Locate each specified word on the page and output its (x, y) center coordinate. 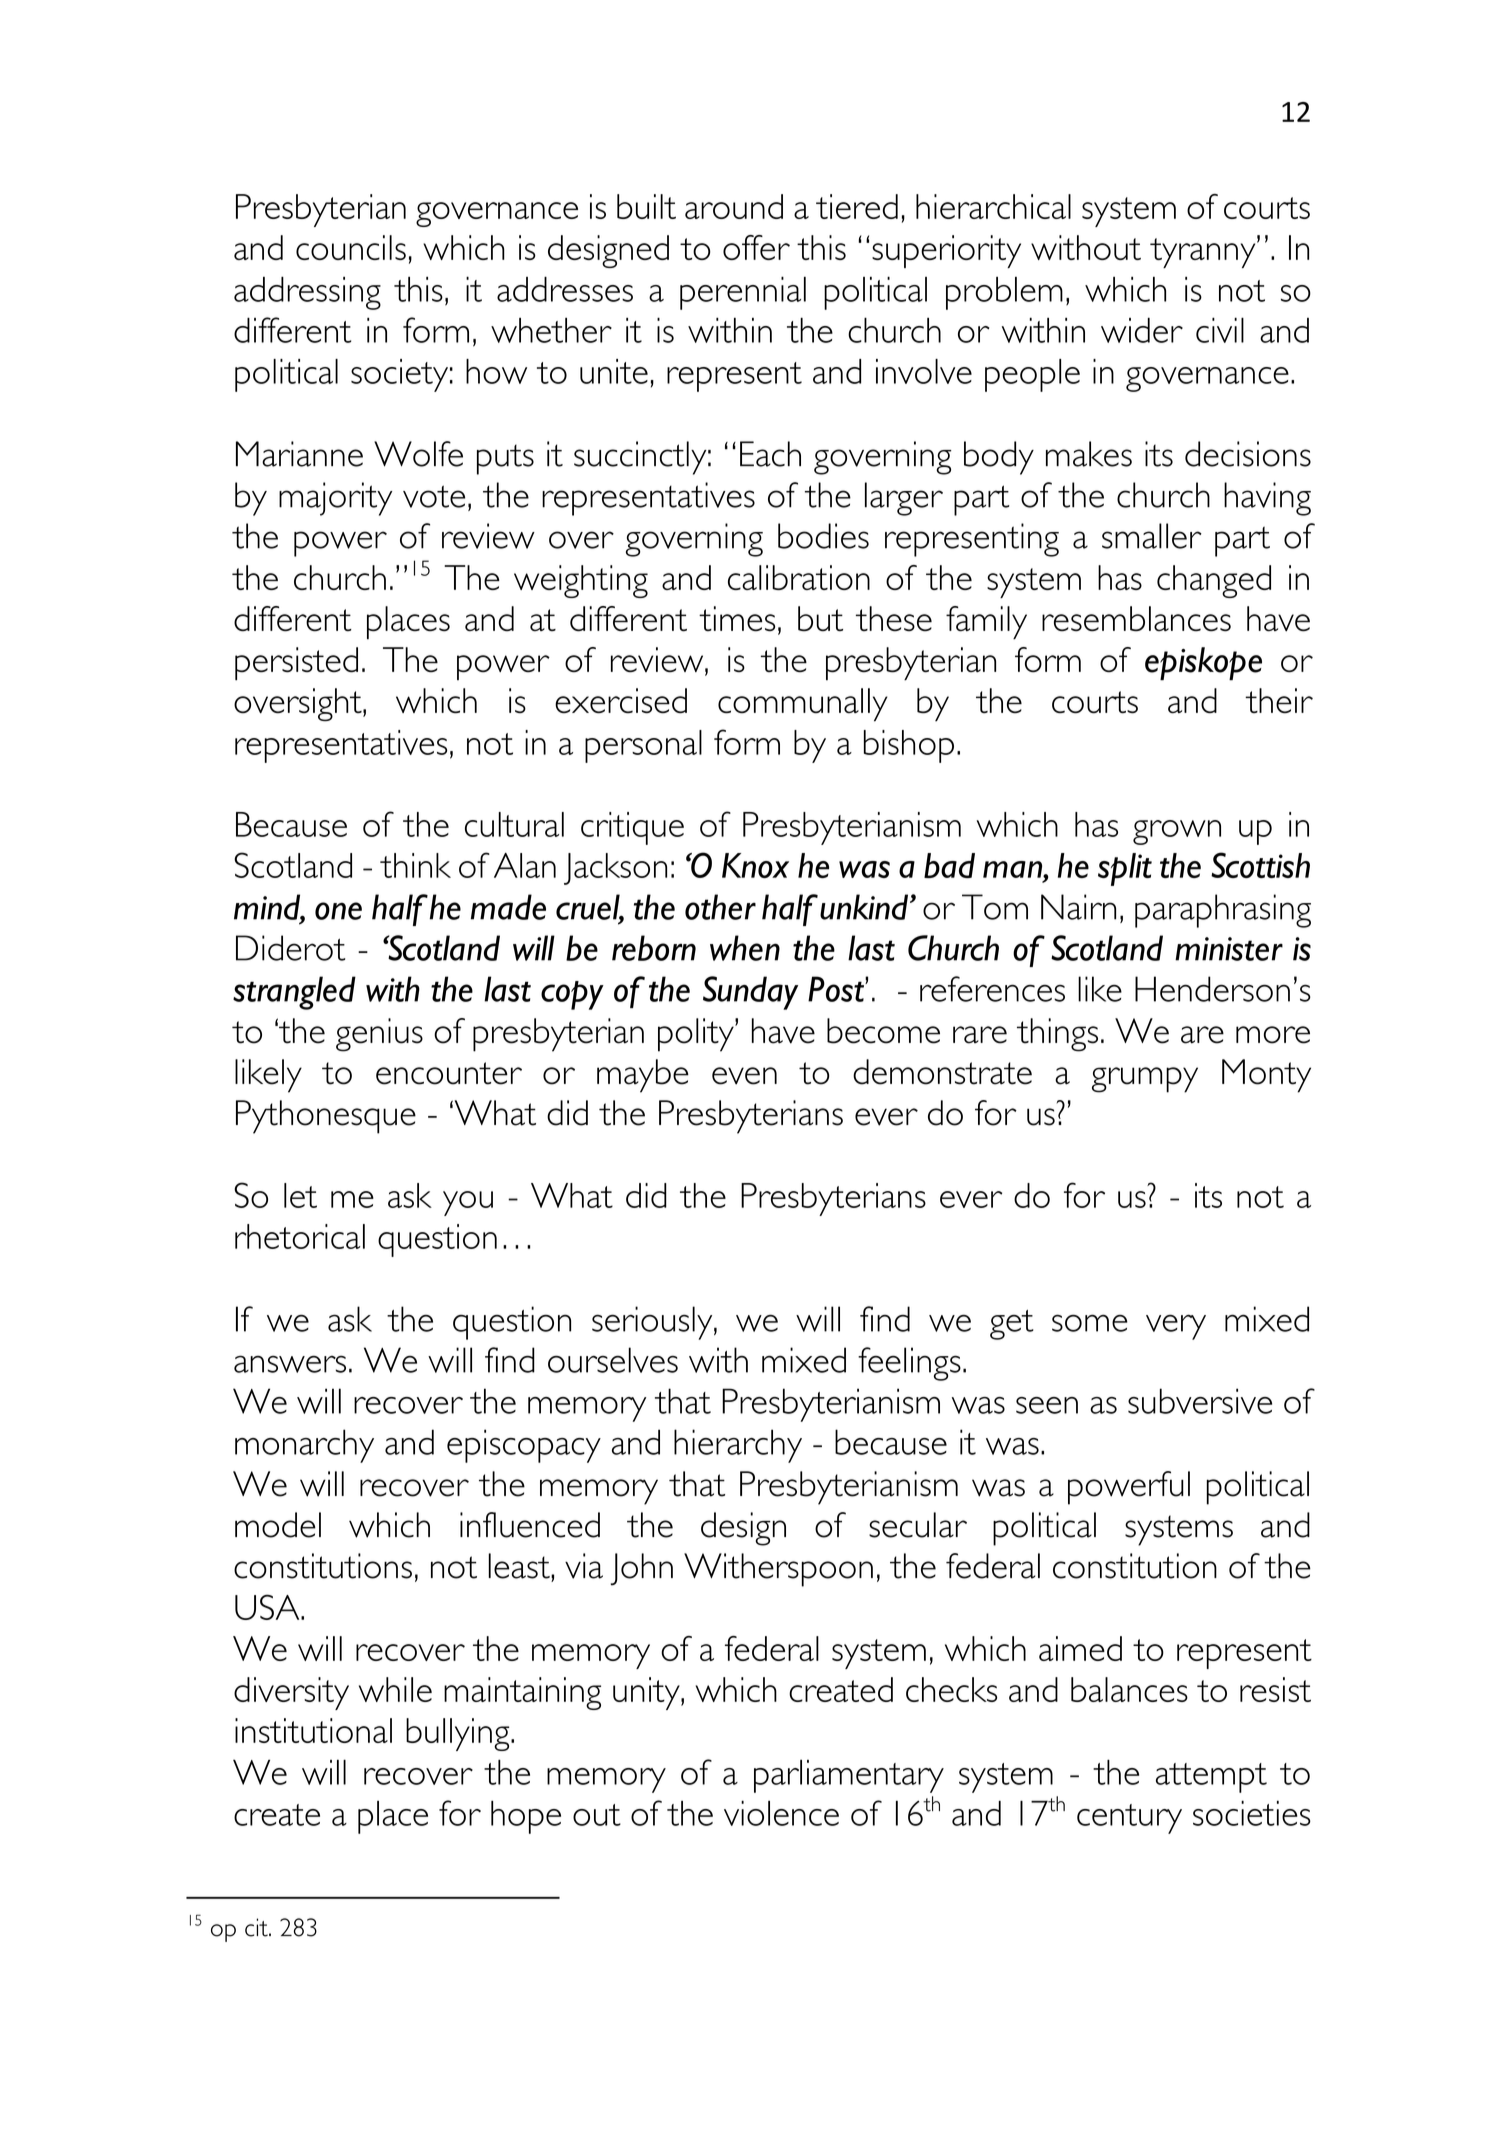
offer (756, 247)
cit (257, 1927)
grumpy (1145, 1080)
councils (351, 247)
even (744, 1076)
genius (379, 1035)
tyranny (1204, 252)
